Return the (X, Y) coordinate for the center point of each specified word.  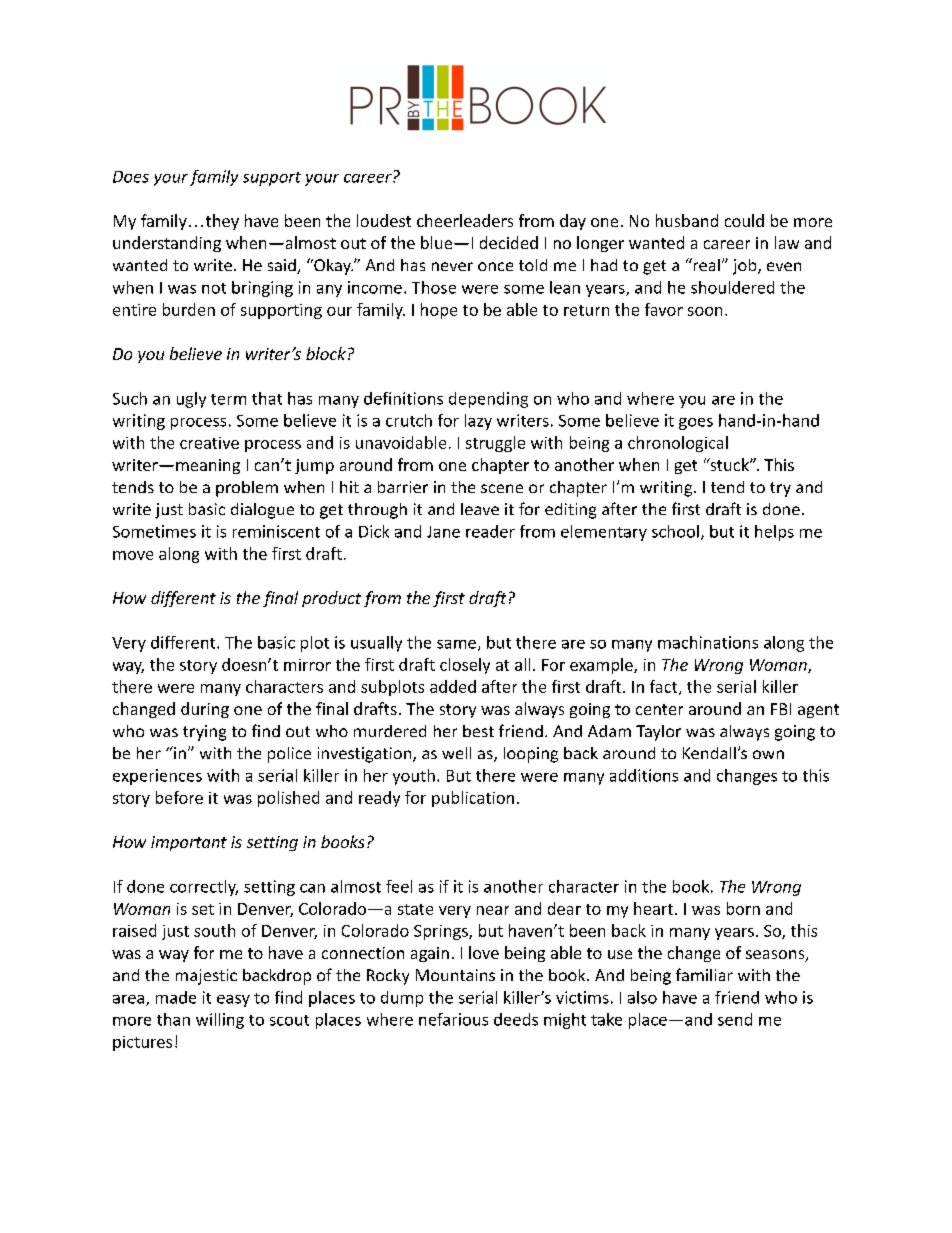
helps (774, 533)
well (456, 753)
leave (480, 509)
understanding (167, 244)
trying (204, 733)
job (746, 267)
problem (247, 489)
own (768, 754)
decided (509, 242)
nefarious (453, 1019)
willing (220, 1021)
